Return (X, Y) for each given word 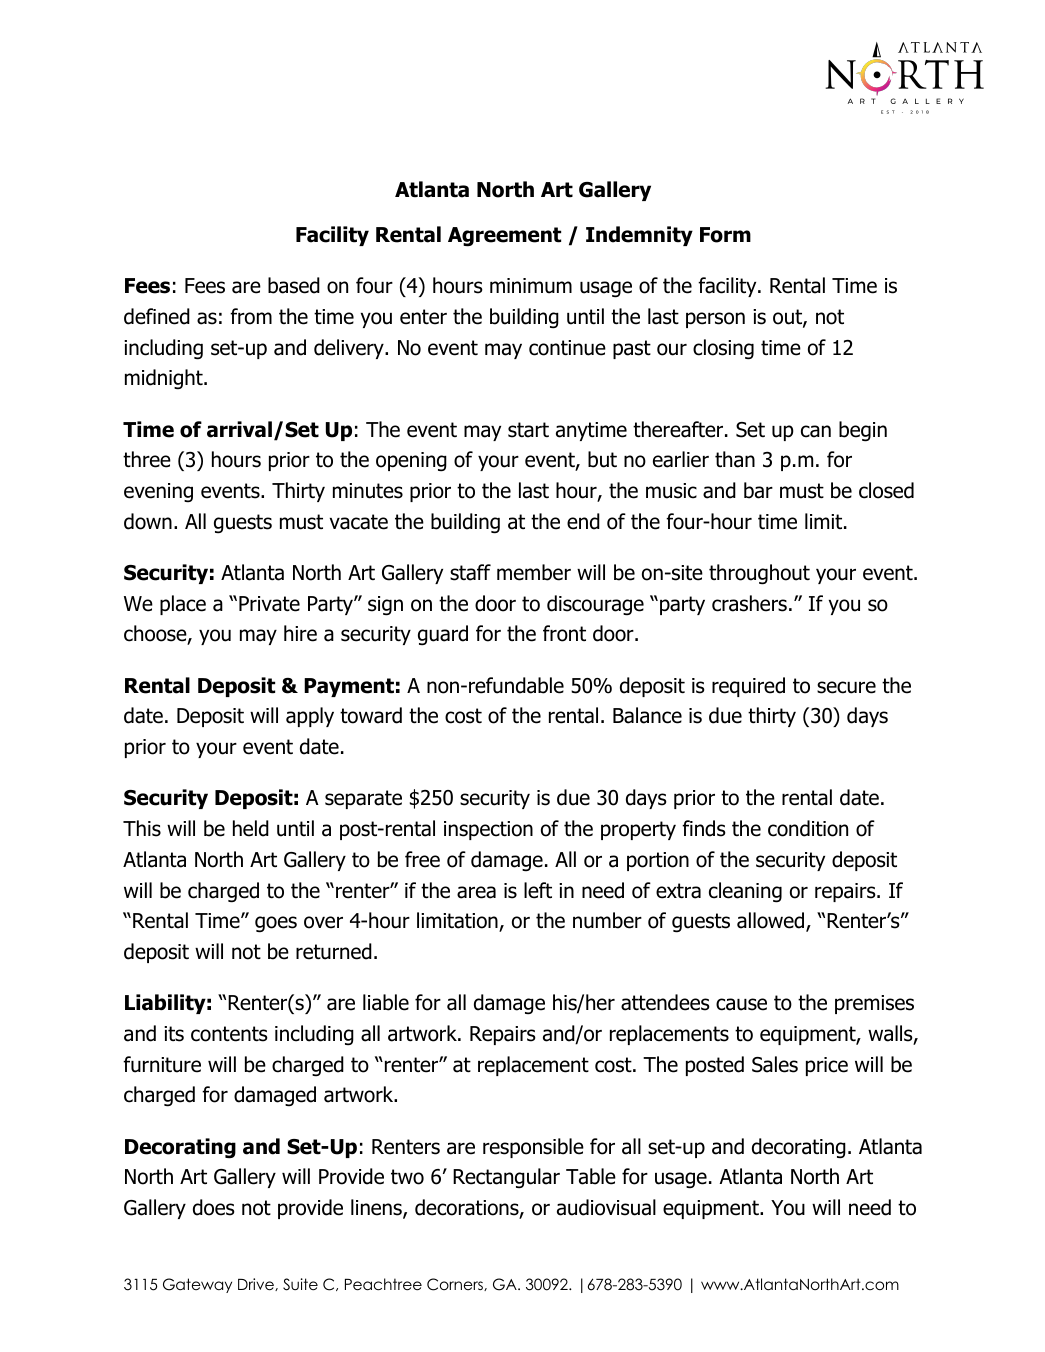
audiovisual (606, 1207)
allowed (772, 922)
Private (269, 604)
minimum (531, 286)
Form (725, 235)
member (534, 572)
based (294, 285)
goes (276, 924)
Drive (257, 1284)
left (538, 890)
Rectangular (506, 1178)
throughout (759, 574)
